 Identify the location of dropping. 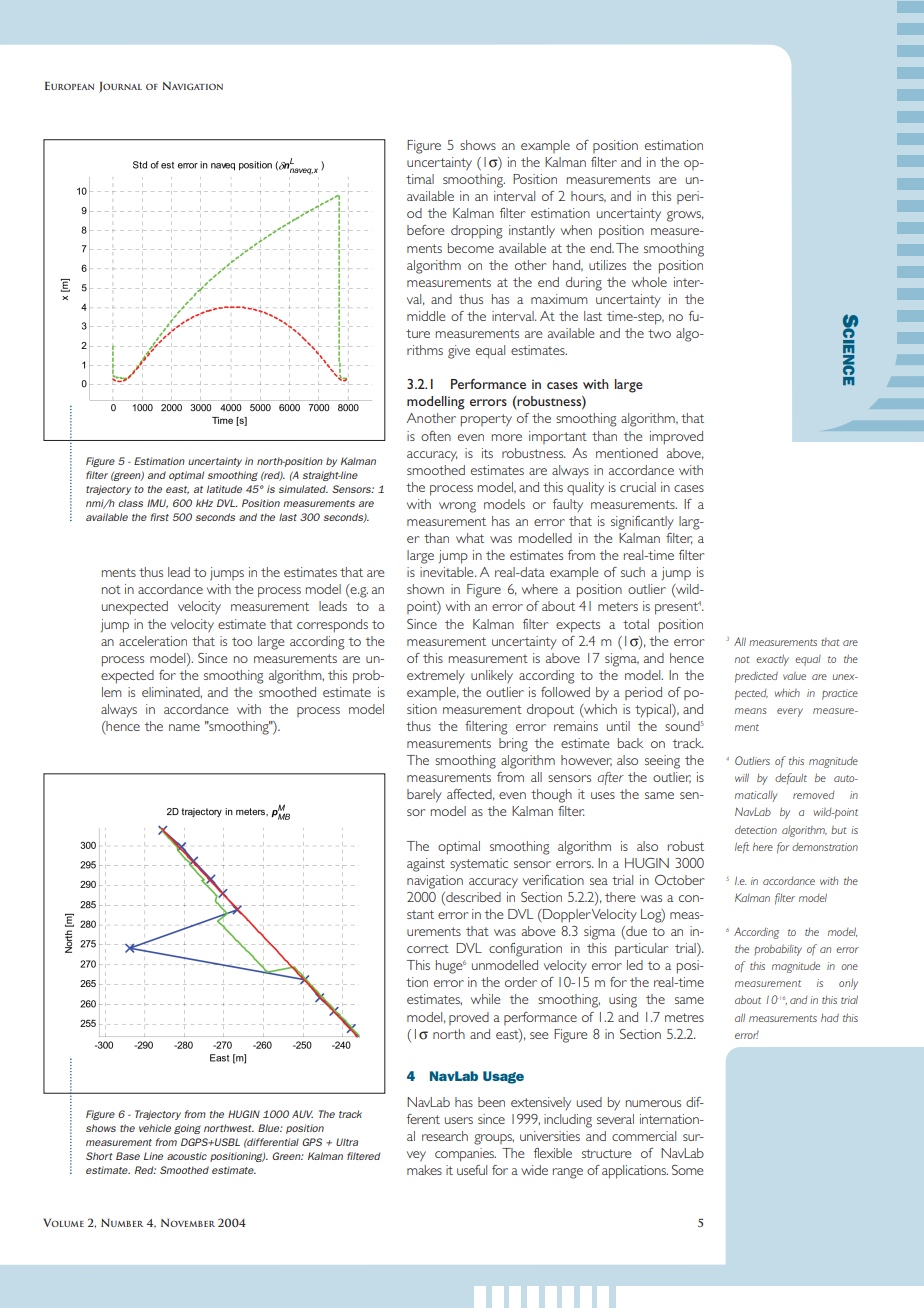
(476, 232).
